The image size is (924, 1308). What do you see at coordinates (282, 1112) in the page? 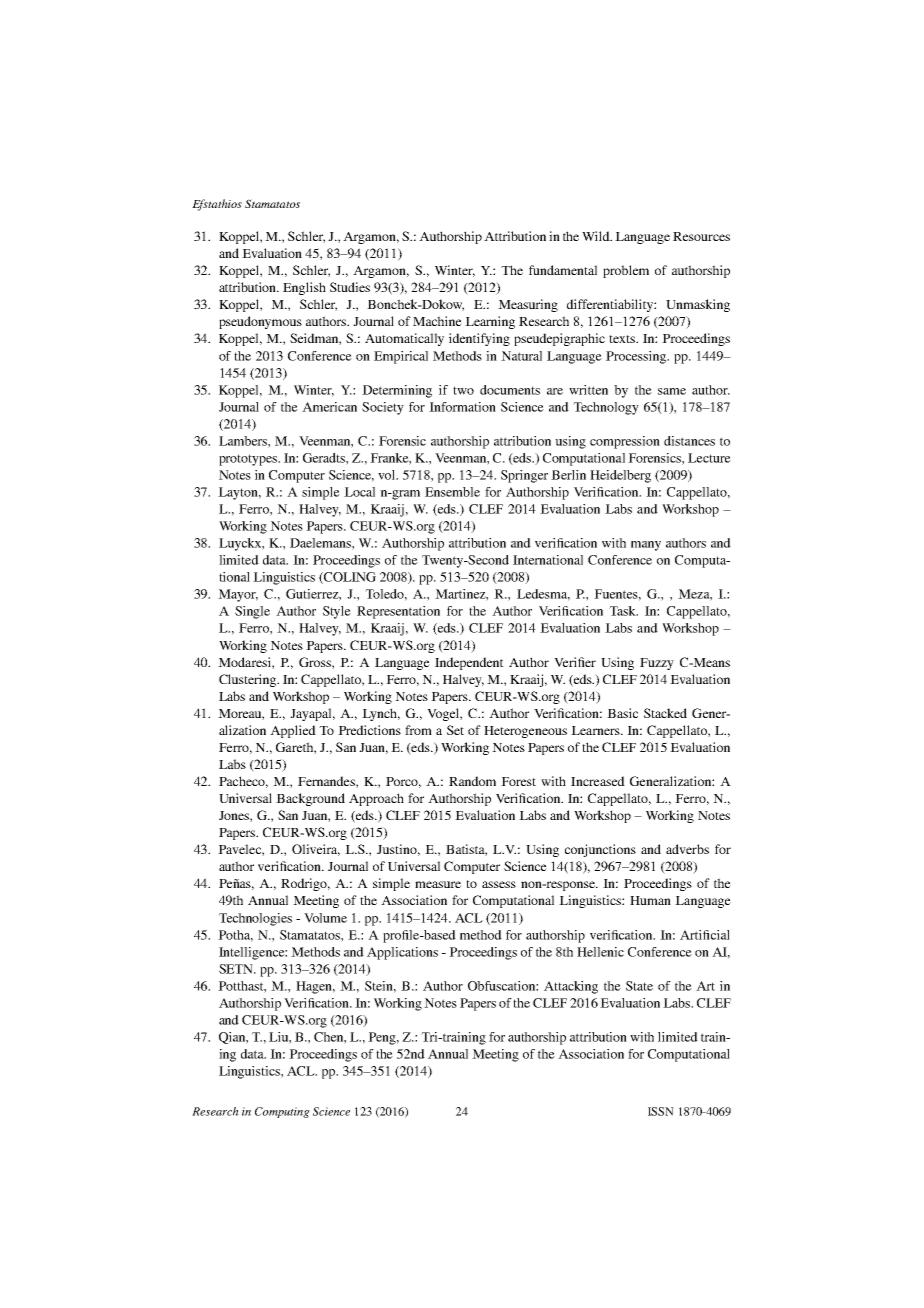
I see `Computing` at bounding box center [282, 1112].
